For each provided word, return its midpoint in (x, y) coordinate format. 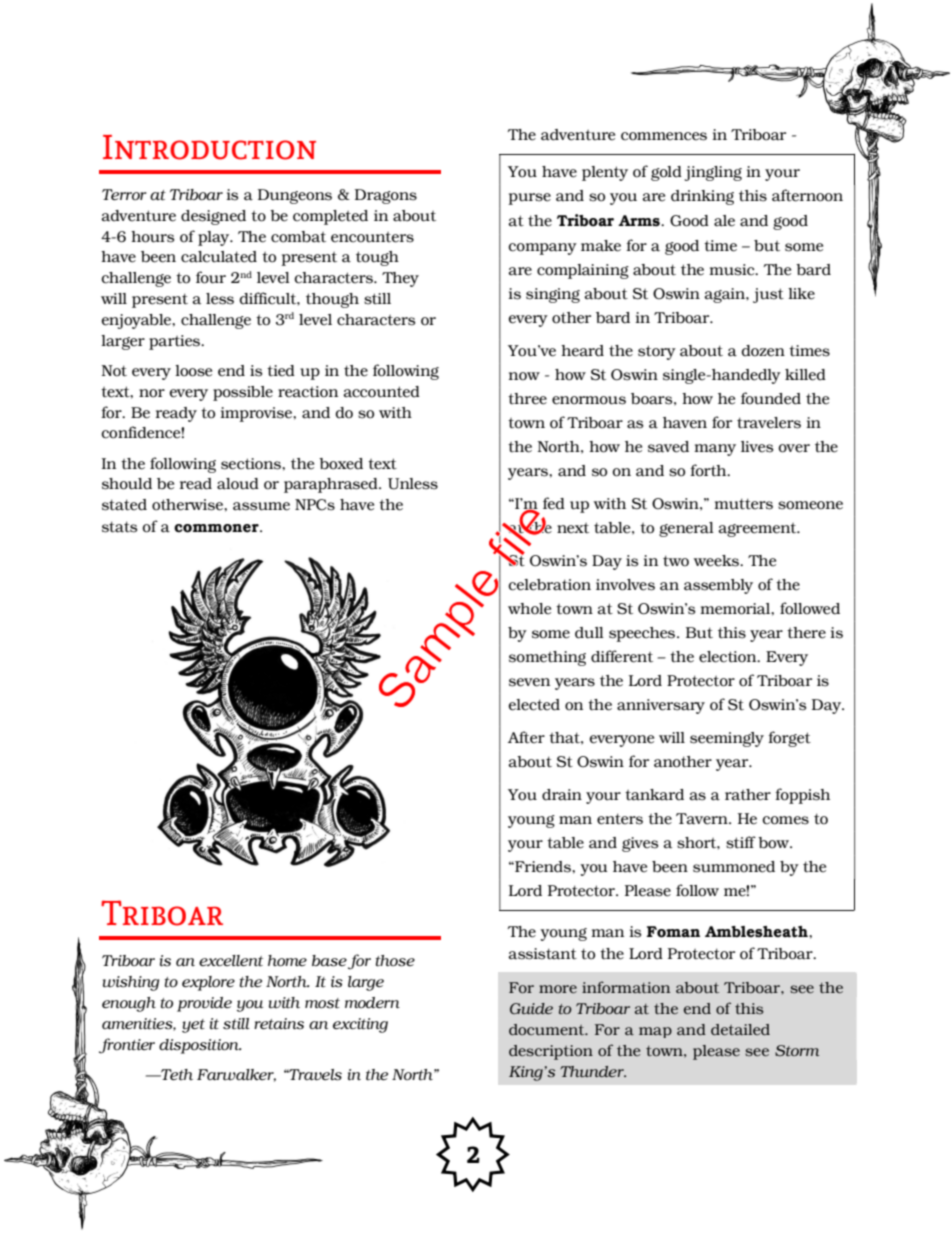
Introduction (209, 147)
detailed (740, 1029)
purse (529, 199)
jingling (713, 173)
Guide (531, 1008)
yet (193, 1026)
